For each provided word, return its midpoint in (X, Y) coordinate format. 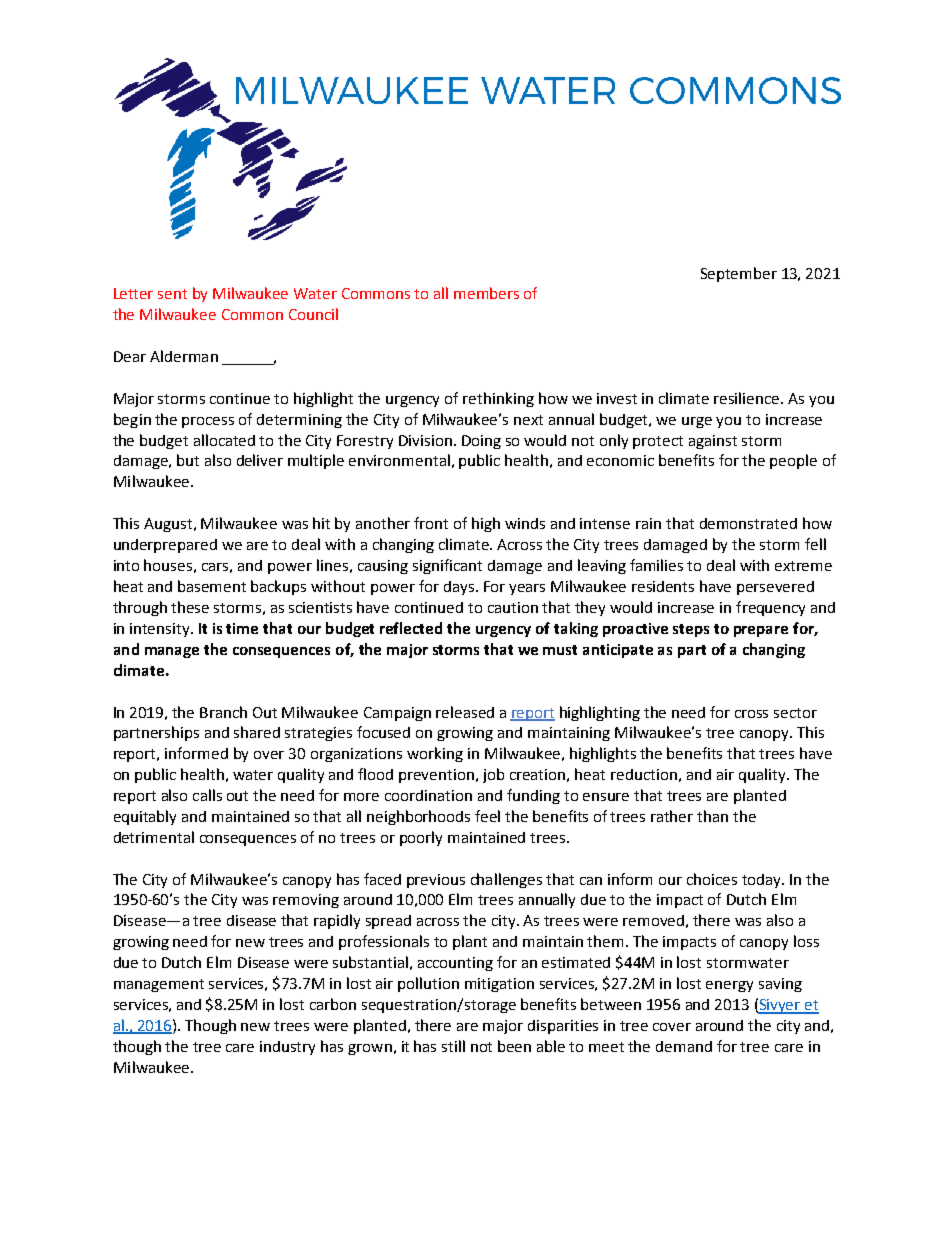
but (188, 460)
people (793, 461)
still (453, 1046)
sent (172, 294)
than (712, 816)
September (739, 274)
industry (287, 1048)
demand (684, 1046)
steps (691, 630)
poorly (421, 838)
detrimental (154, 837)
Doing (481, 442)
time (242, 628)
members (486, 293)
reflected (411, 628)
